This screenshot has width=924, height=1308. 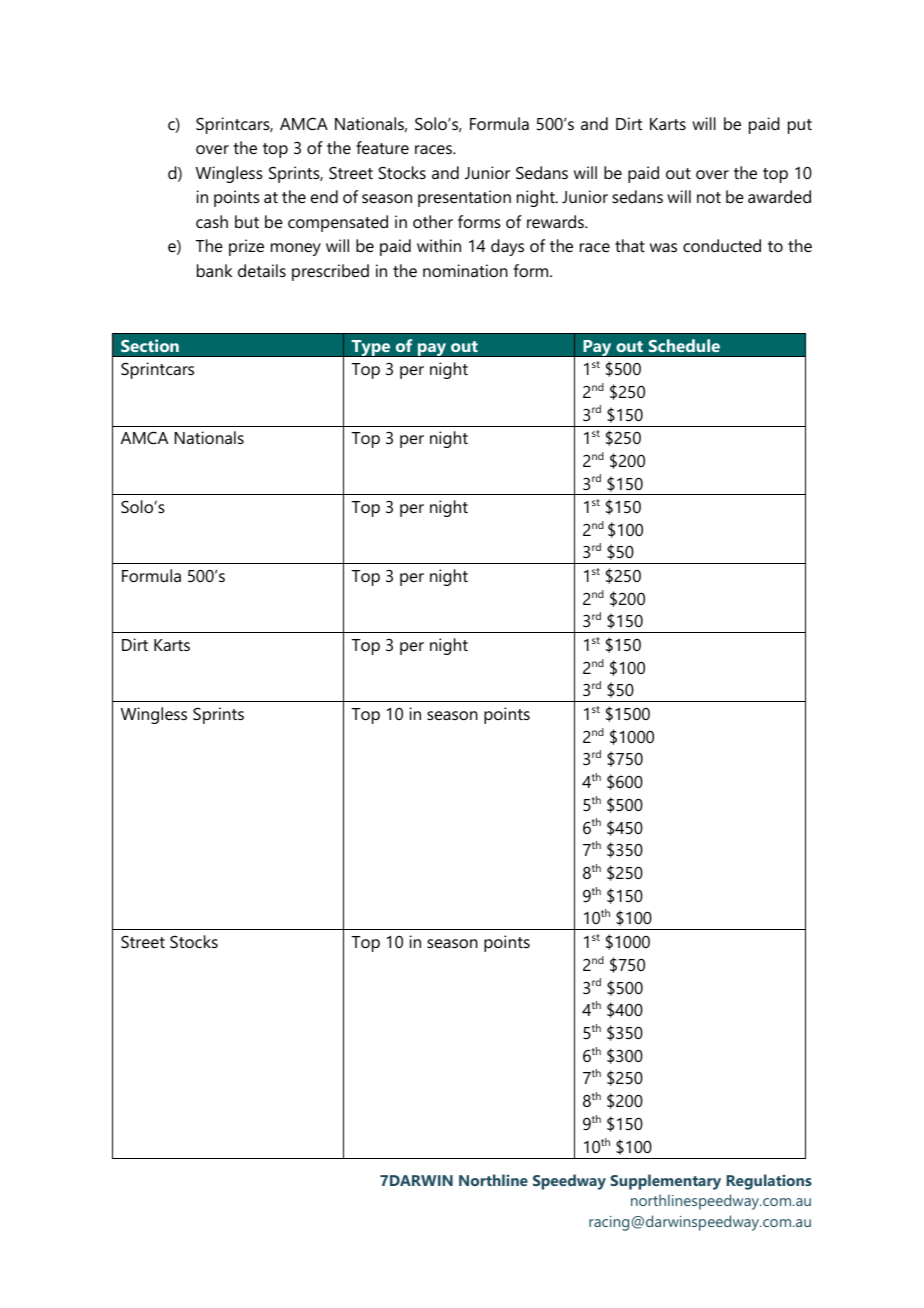 I want to click on conducted, so click(x=722, y=245).
